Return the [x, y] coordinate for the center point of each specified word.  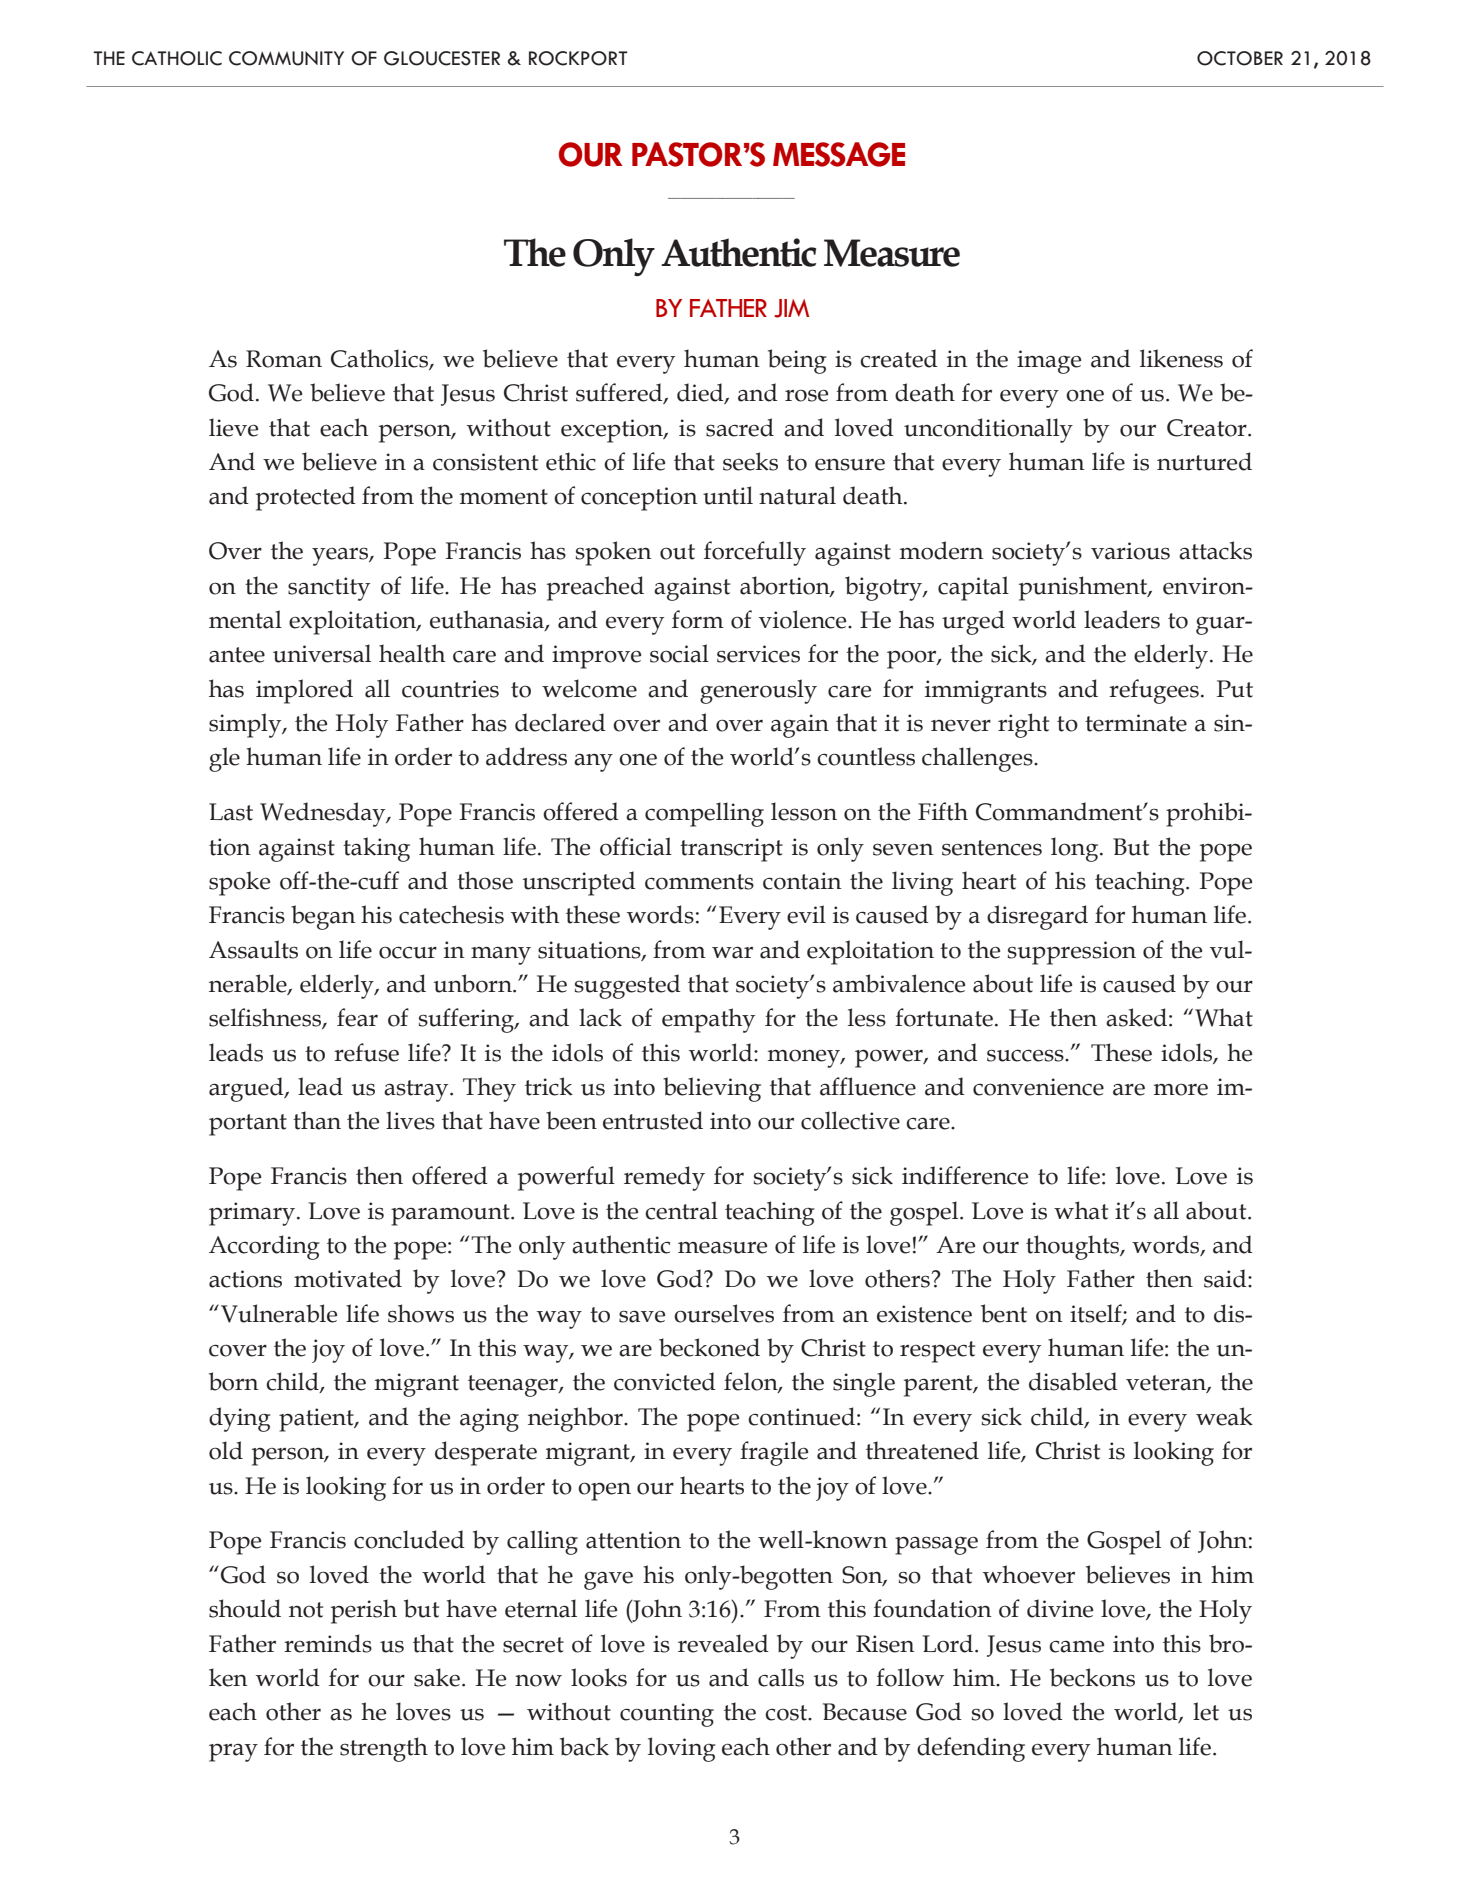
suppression [1072, 953]
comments [699, 882]
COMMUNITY [286, 58]
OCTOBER [1240, 58]
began [323, 917]
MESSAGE [839, 154]
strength [384, 1749]
